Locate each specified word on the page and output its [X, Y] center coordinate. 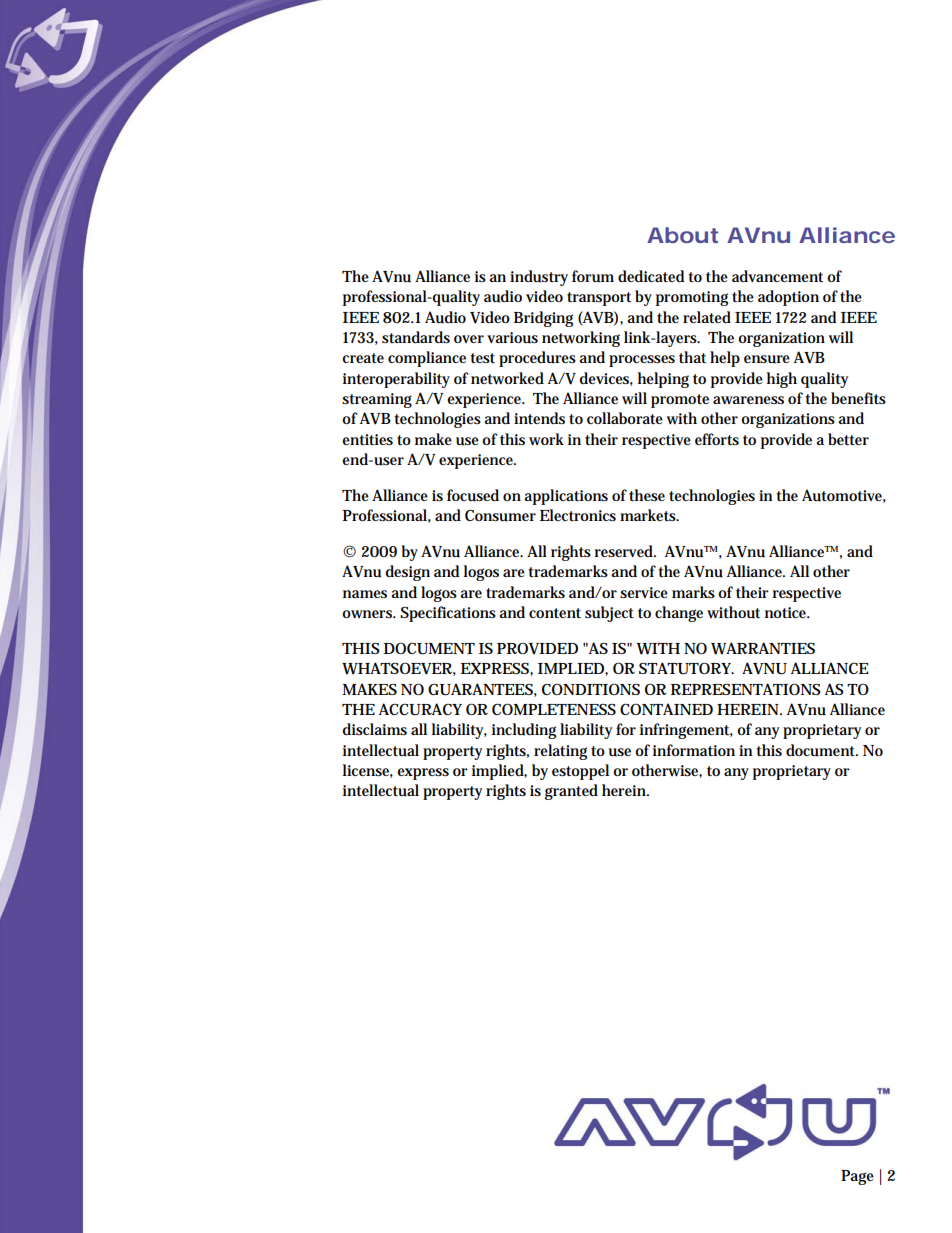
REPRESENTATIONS [745, 689]
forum [593, 276]
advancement [777, 276]
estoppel [580, 772]
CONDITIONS [591, 689]
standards [416, 337]
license [368, 771]
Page [857, 1177]
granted [571, 792]
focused [473, 495]
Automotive [844, 496]
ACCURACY [420, 709]
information [694, 750]
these [647, 495]
